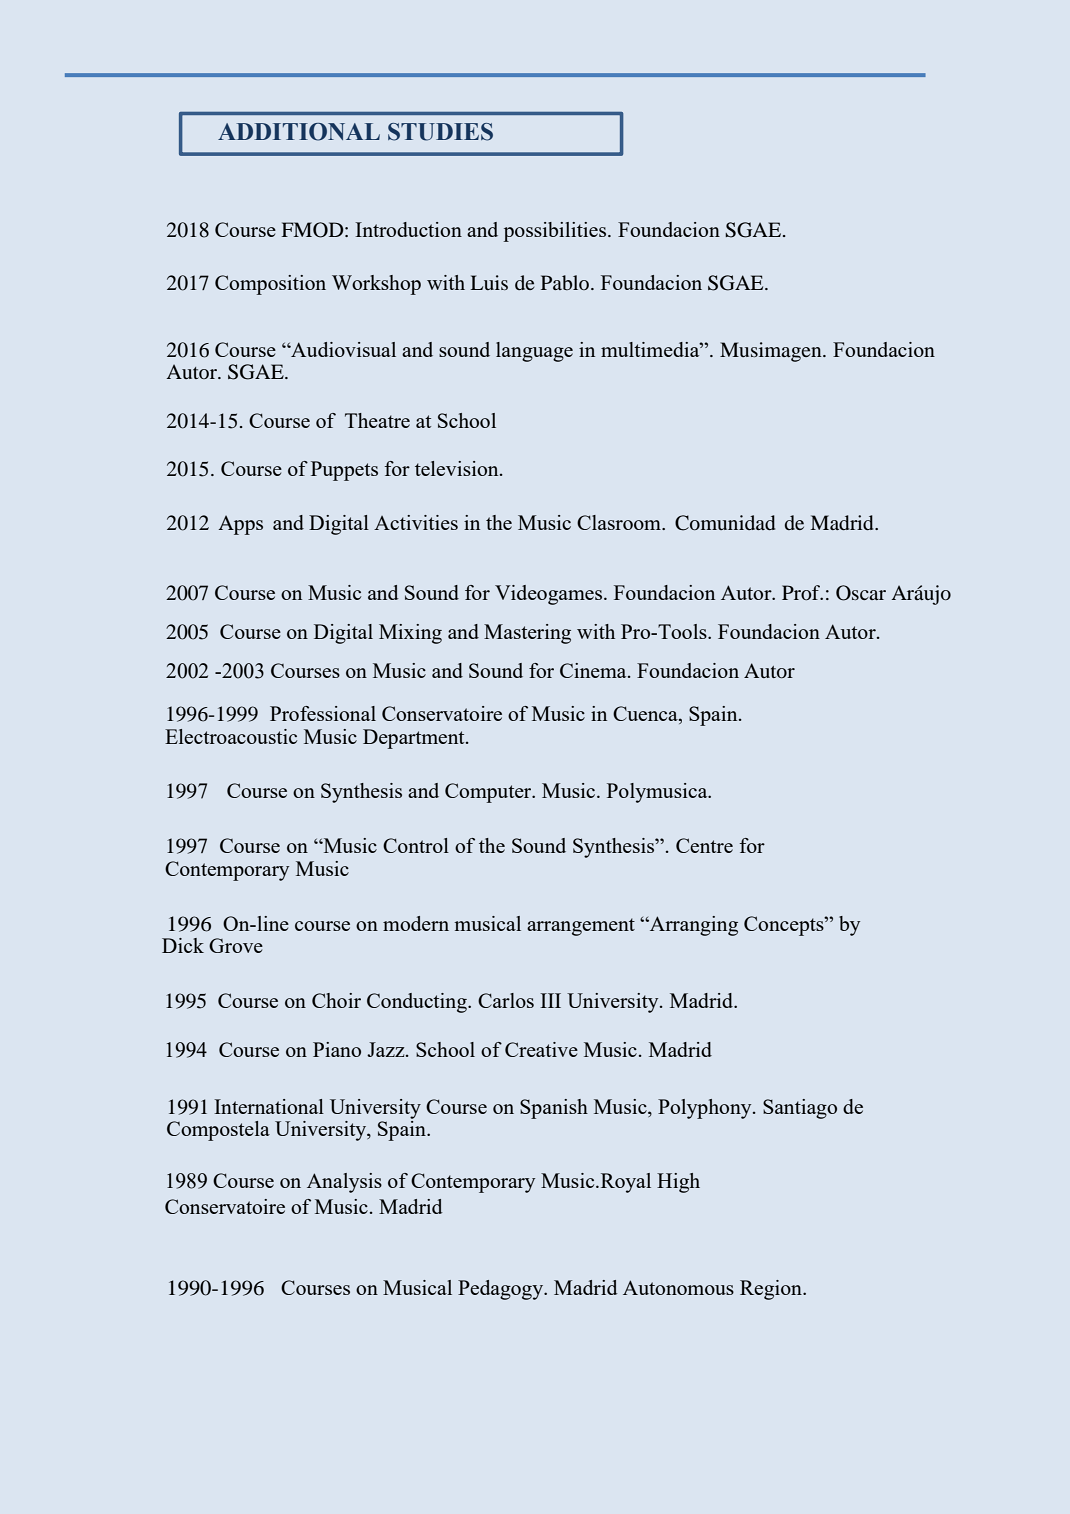 This page has height=1514, width=1070. What do you see at coordinates (527, 634) in the page?
I see `Mastering` at bounding box center [527, 634].
